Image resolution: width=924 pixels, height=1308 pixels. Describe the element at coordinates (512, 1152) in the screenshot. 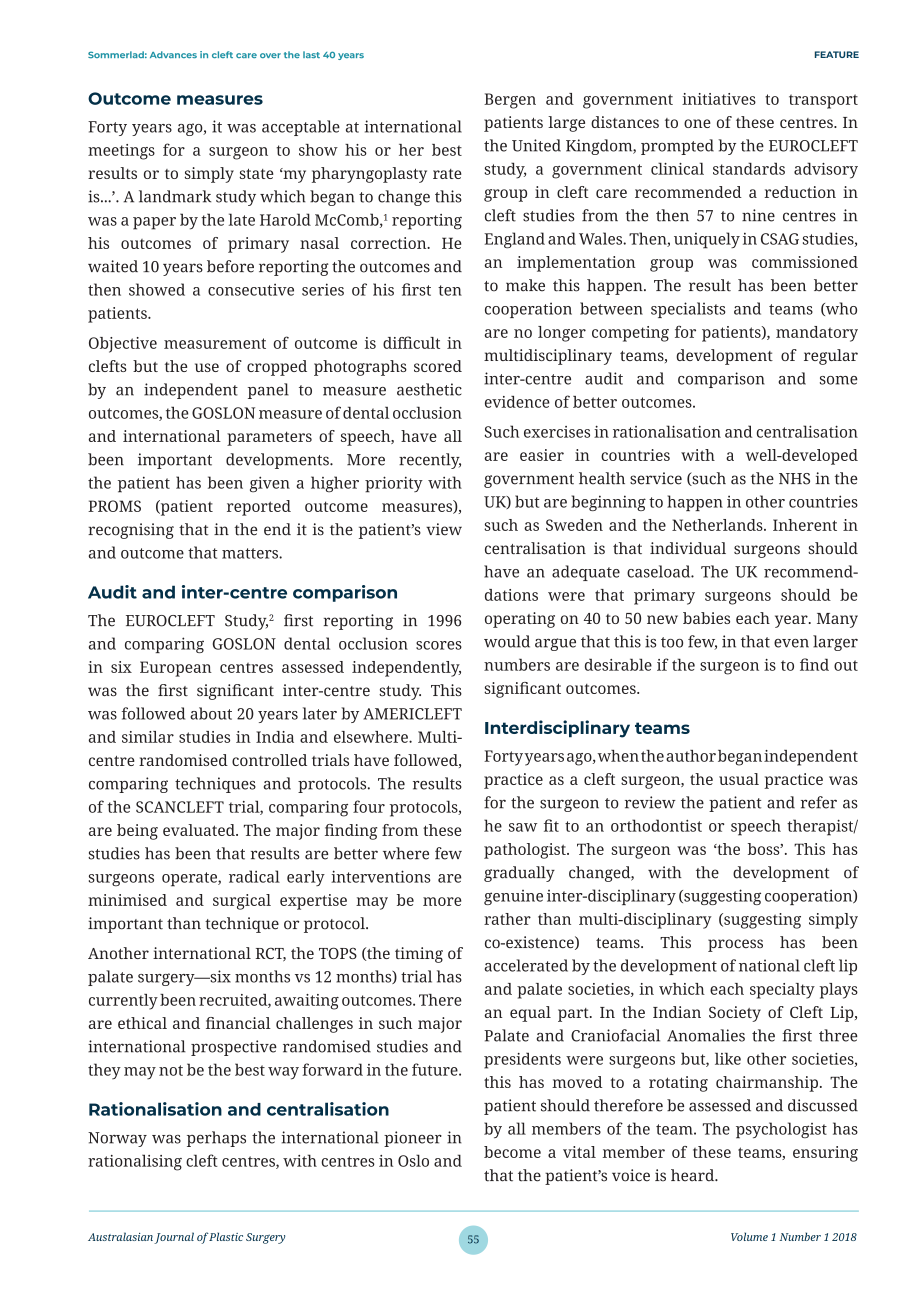

I see `become` at that location.
